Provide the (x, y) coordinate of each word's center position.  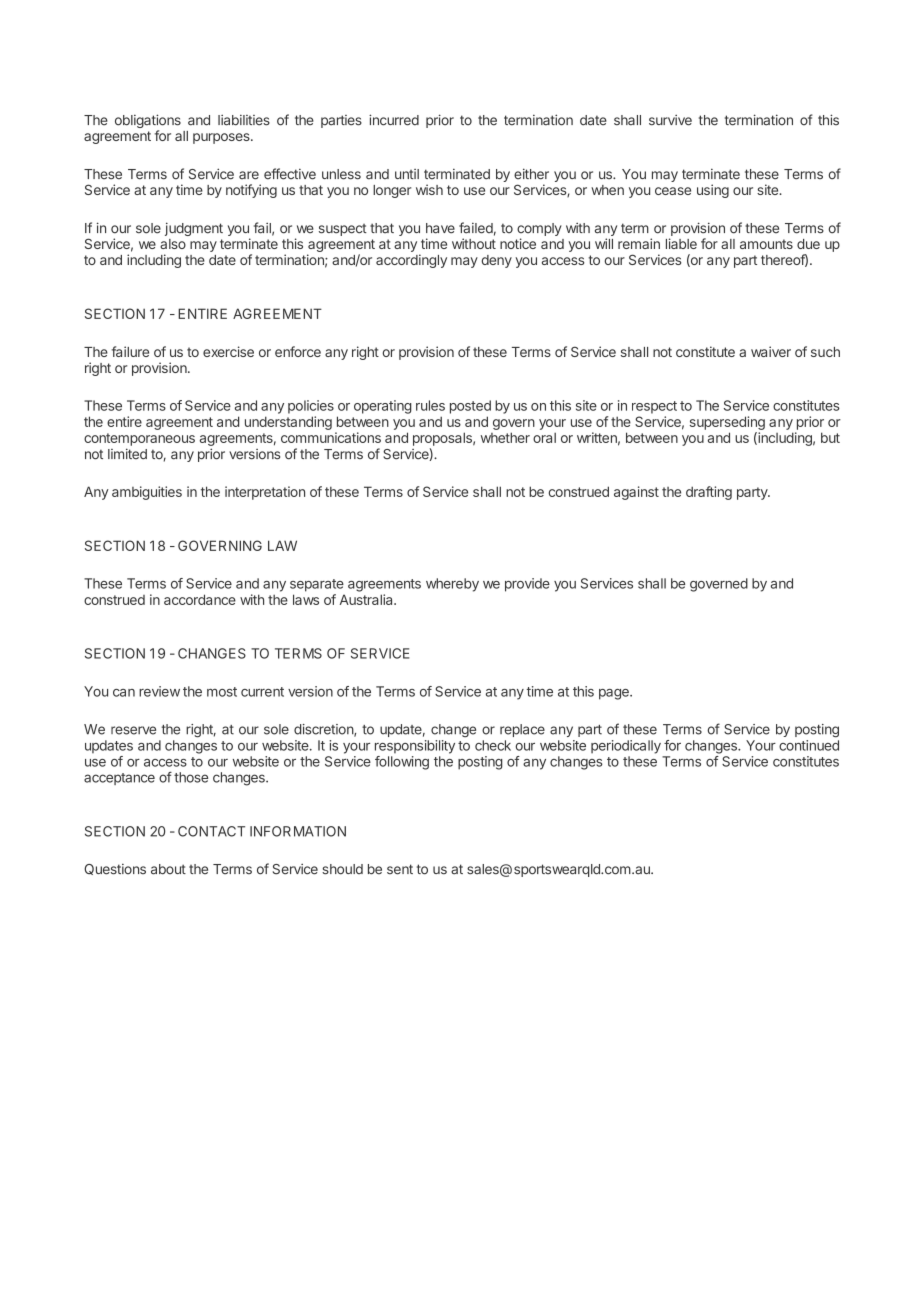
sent (400, 869)
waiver (771, 351)
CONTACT (211, 831)
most (222, 692)
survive (670, 120)
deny (496, 261)
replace (522, 730)
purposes (222, 138)
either (531, 174)
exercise (228, 351)
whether (505, 437)
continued (809, 745)
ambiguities (147, 493)
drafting (709, 493)
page (615, 694)
